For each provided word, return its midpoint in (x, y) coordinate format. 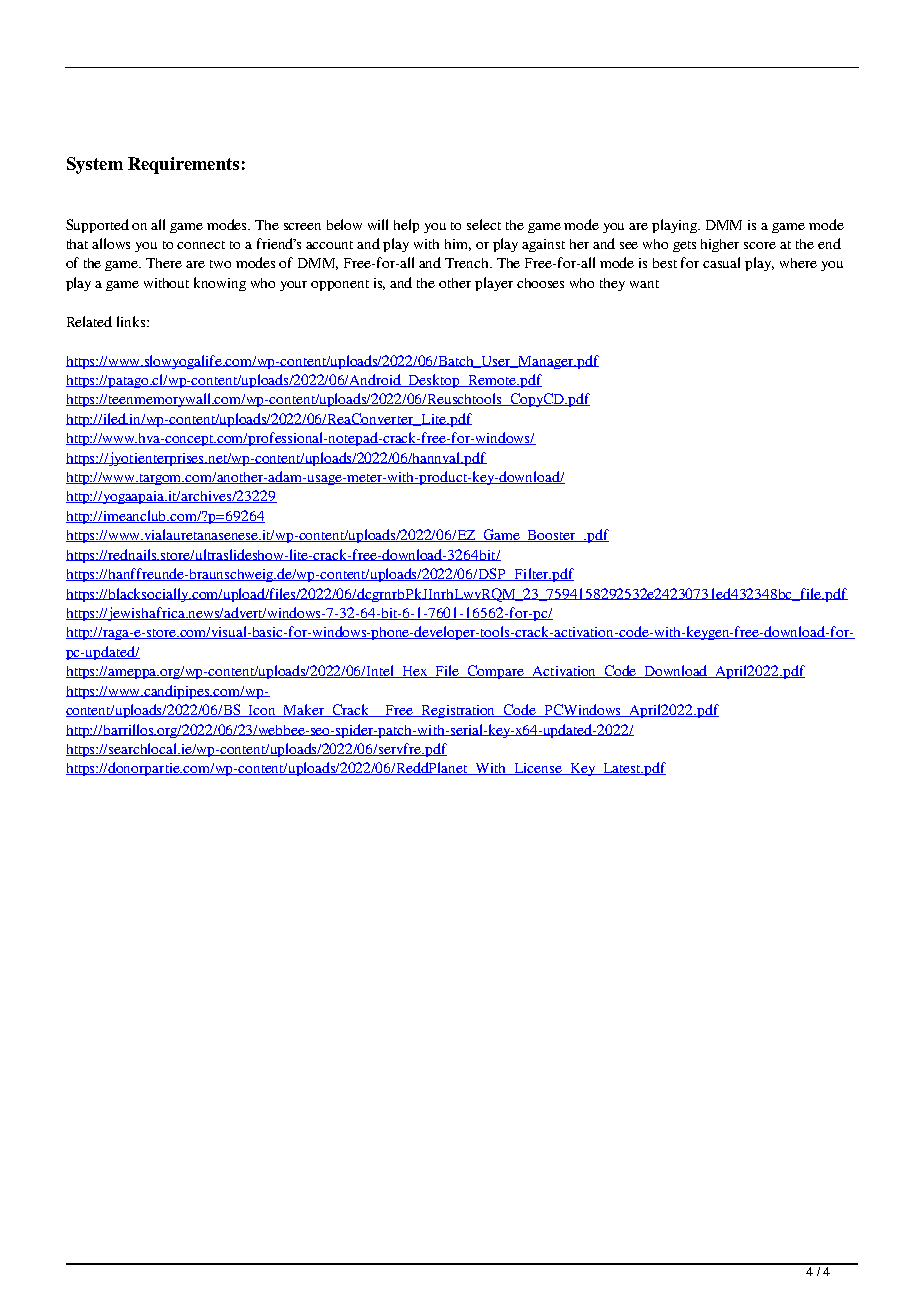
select (484, 224)
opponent (340, 285)
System (95, 165)
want (644, 284)
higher (720, 245)
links (132, 321)
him (458, 245)
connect (201, 245)
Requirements (183, 165)
